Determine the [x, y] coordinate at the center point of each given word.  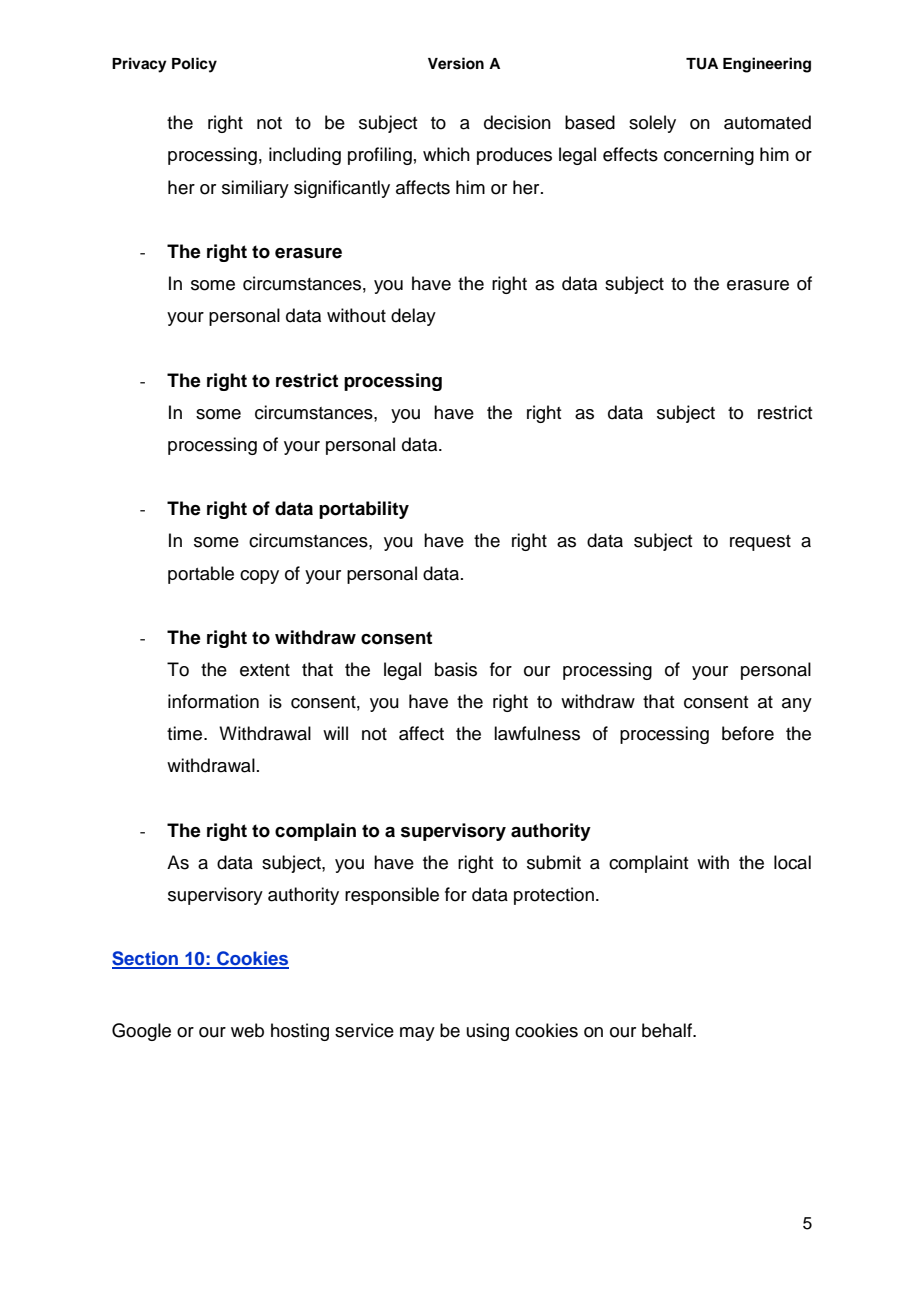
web [247, 1030]
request [760, 543]
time [186, 733]
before [748, 733]
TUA [702, 64]
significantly [342, 189]
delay [413, 317]
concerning [709, 156]
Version [456, 63]
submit [554, 862]
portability [364, 510]
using [488, 1032]
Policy [194, 65]
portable [201, 575]
